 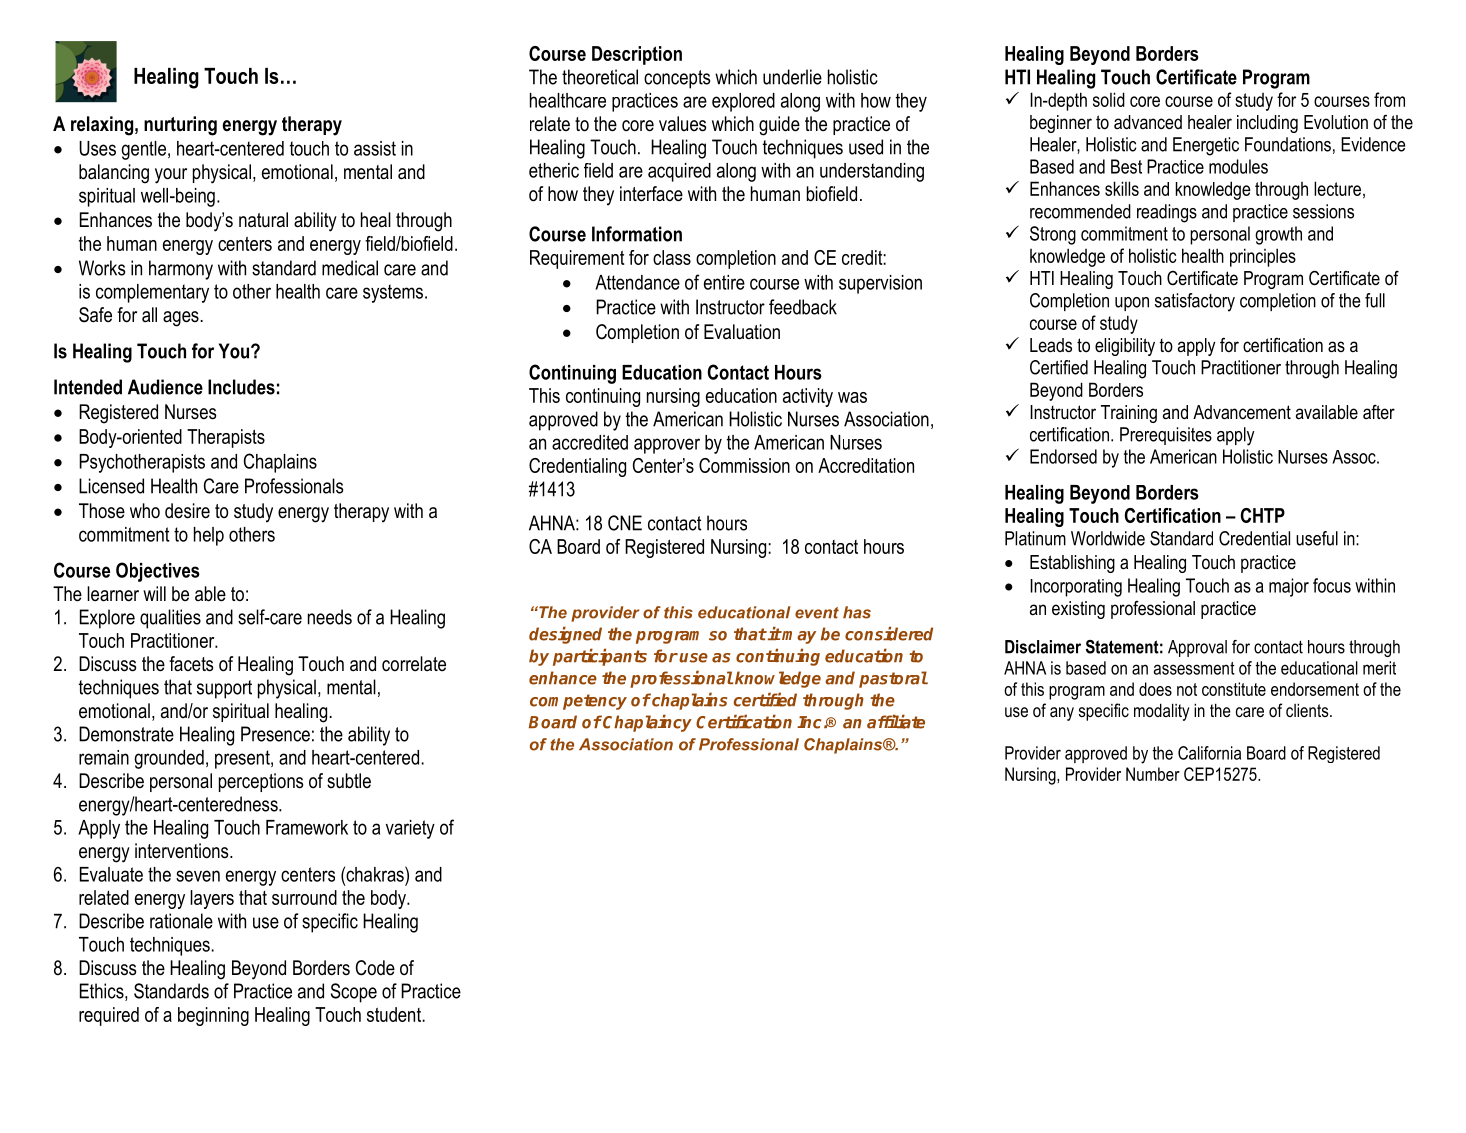 I want to click on nurturing, so click(x=180, y=126).
